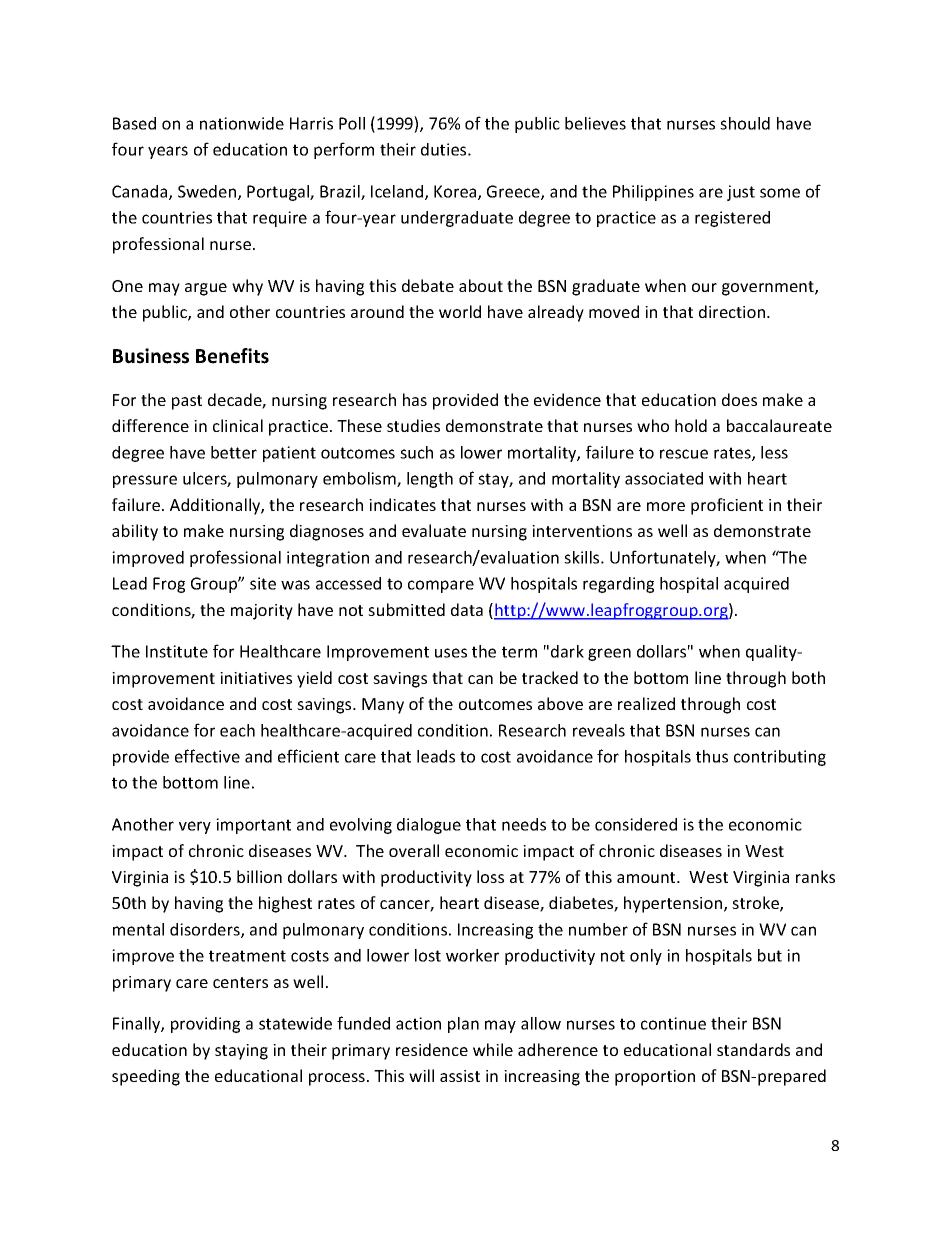 The image size is (952, 1233). What do you see at coordinates (232, 356) in the screenshot?
I see `Benefits` at bounding box center [232, 356].
